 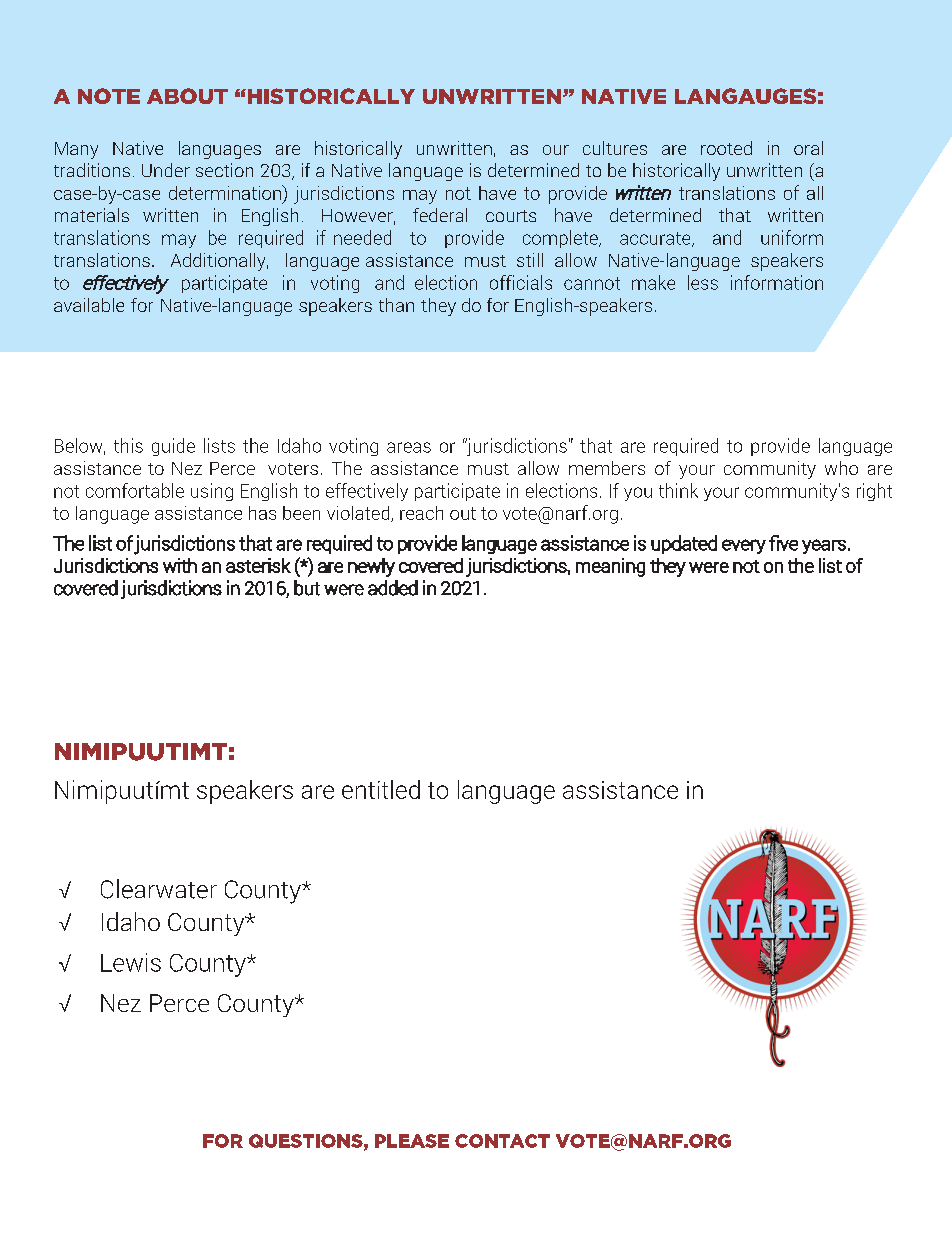 What do you see at coordinates (744, 546) in the screenshot?
I see `every` at bounding box center [744, 546].
